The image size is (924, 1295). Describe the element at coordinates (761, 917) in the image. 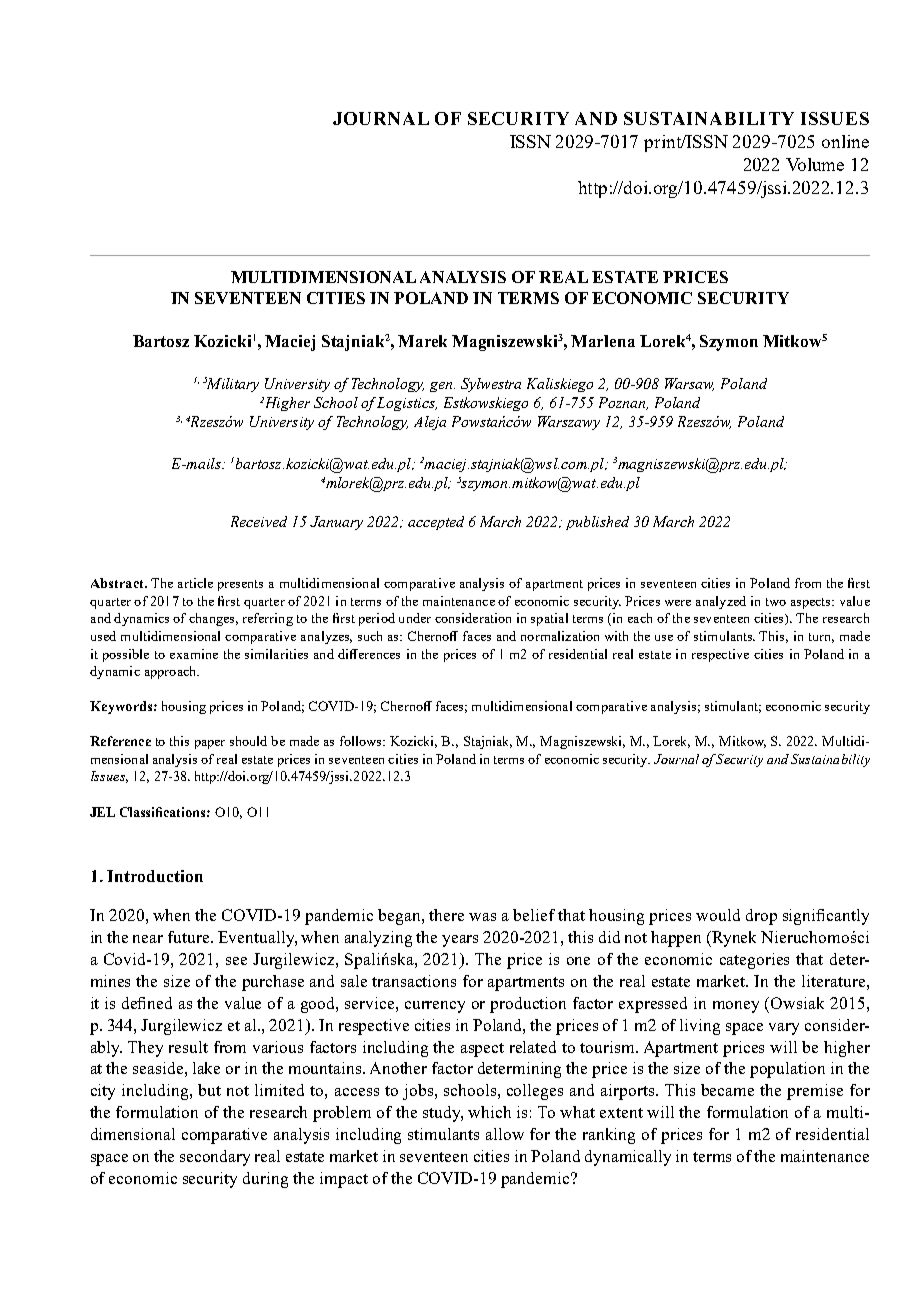

I see `drop` at that location.
